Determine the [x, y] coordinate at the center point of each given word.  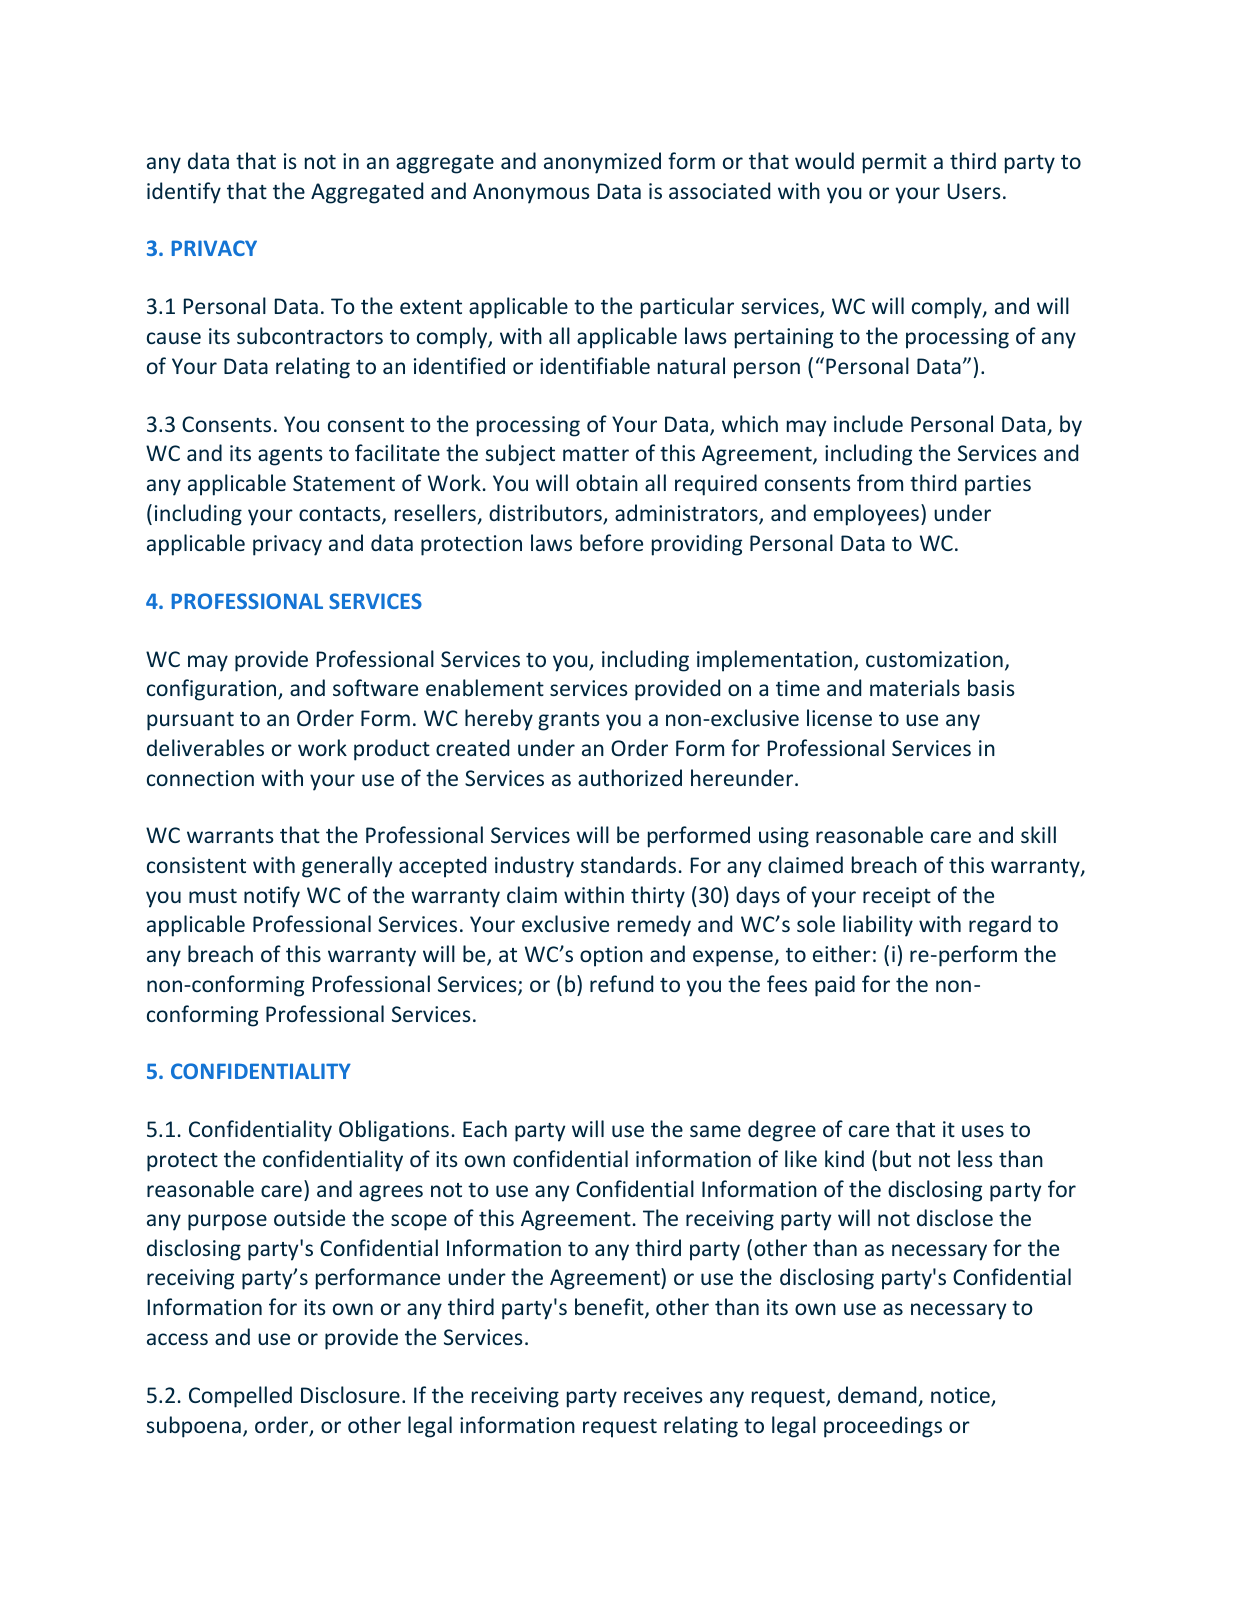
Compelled [240, 1397]
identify [184, 193]
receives [663, 1395]
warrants [230, 836]
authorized [630, 777]
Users [973, 191]
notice [961, 1396]
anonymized [602, 163]
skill [1038, 834]
